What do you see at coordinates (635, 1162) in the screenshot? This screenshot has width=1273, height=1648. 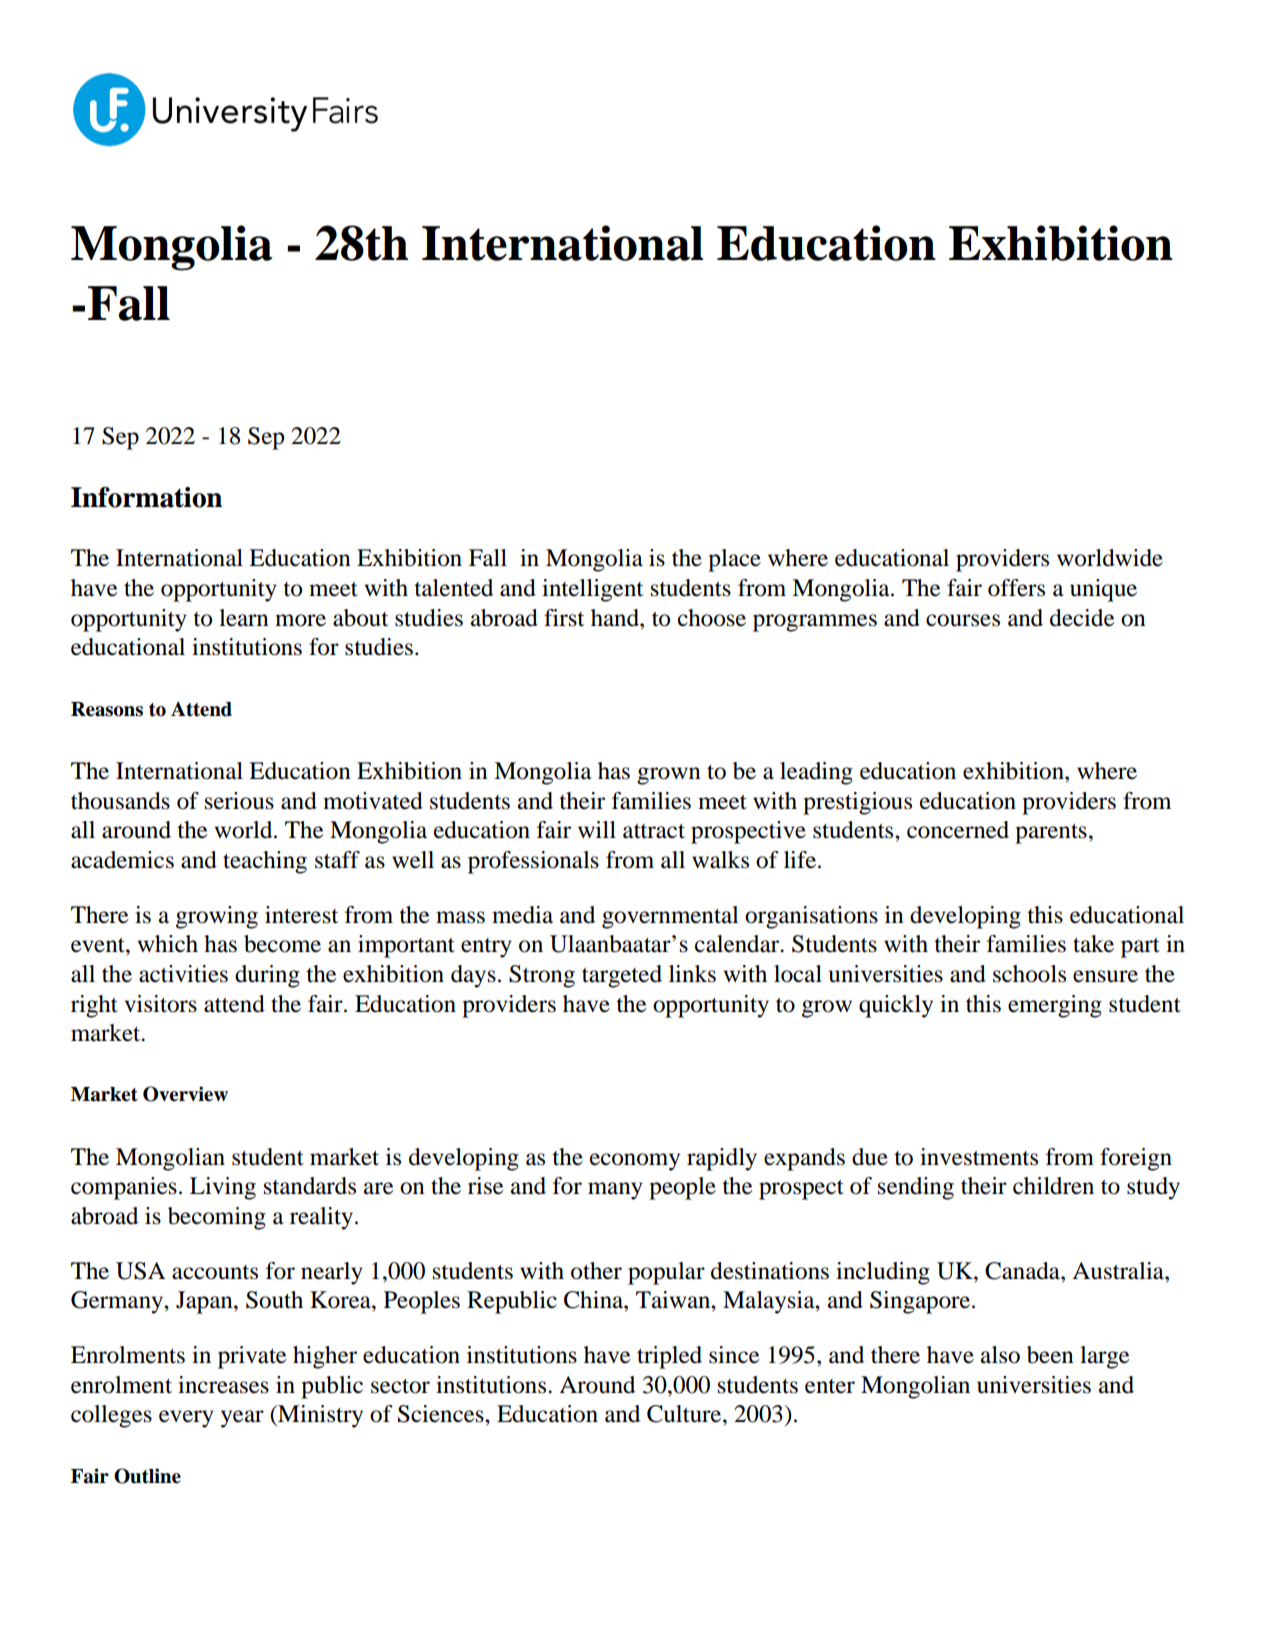 I see `economy` at bounding box center [635, 1162].
